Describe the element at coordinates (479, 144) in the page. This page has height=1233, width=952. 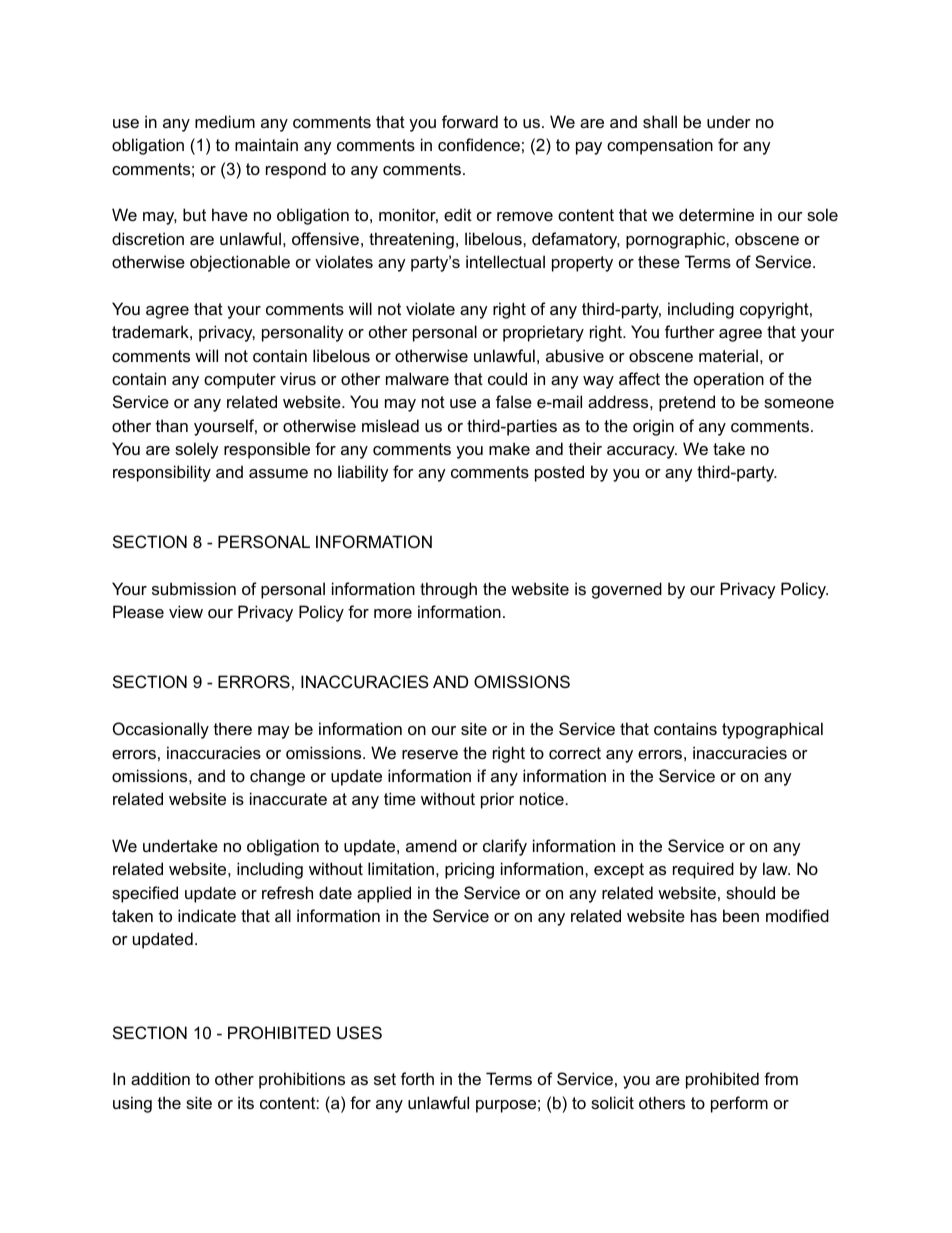
I see `confidence` at that location.
